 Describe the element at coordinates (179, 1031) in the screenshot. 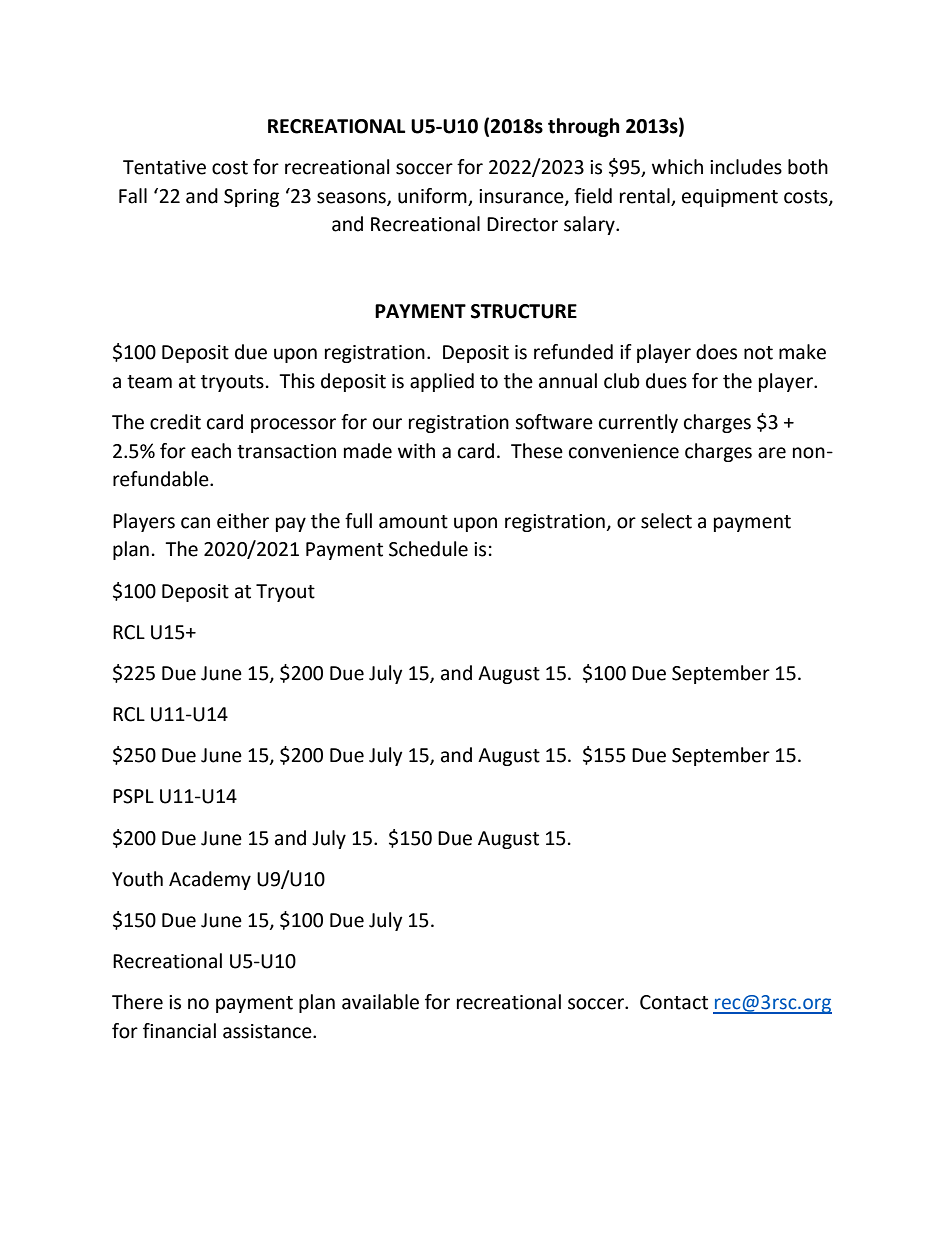

I see `financial` at that location.
